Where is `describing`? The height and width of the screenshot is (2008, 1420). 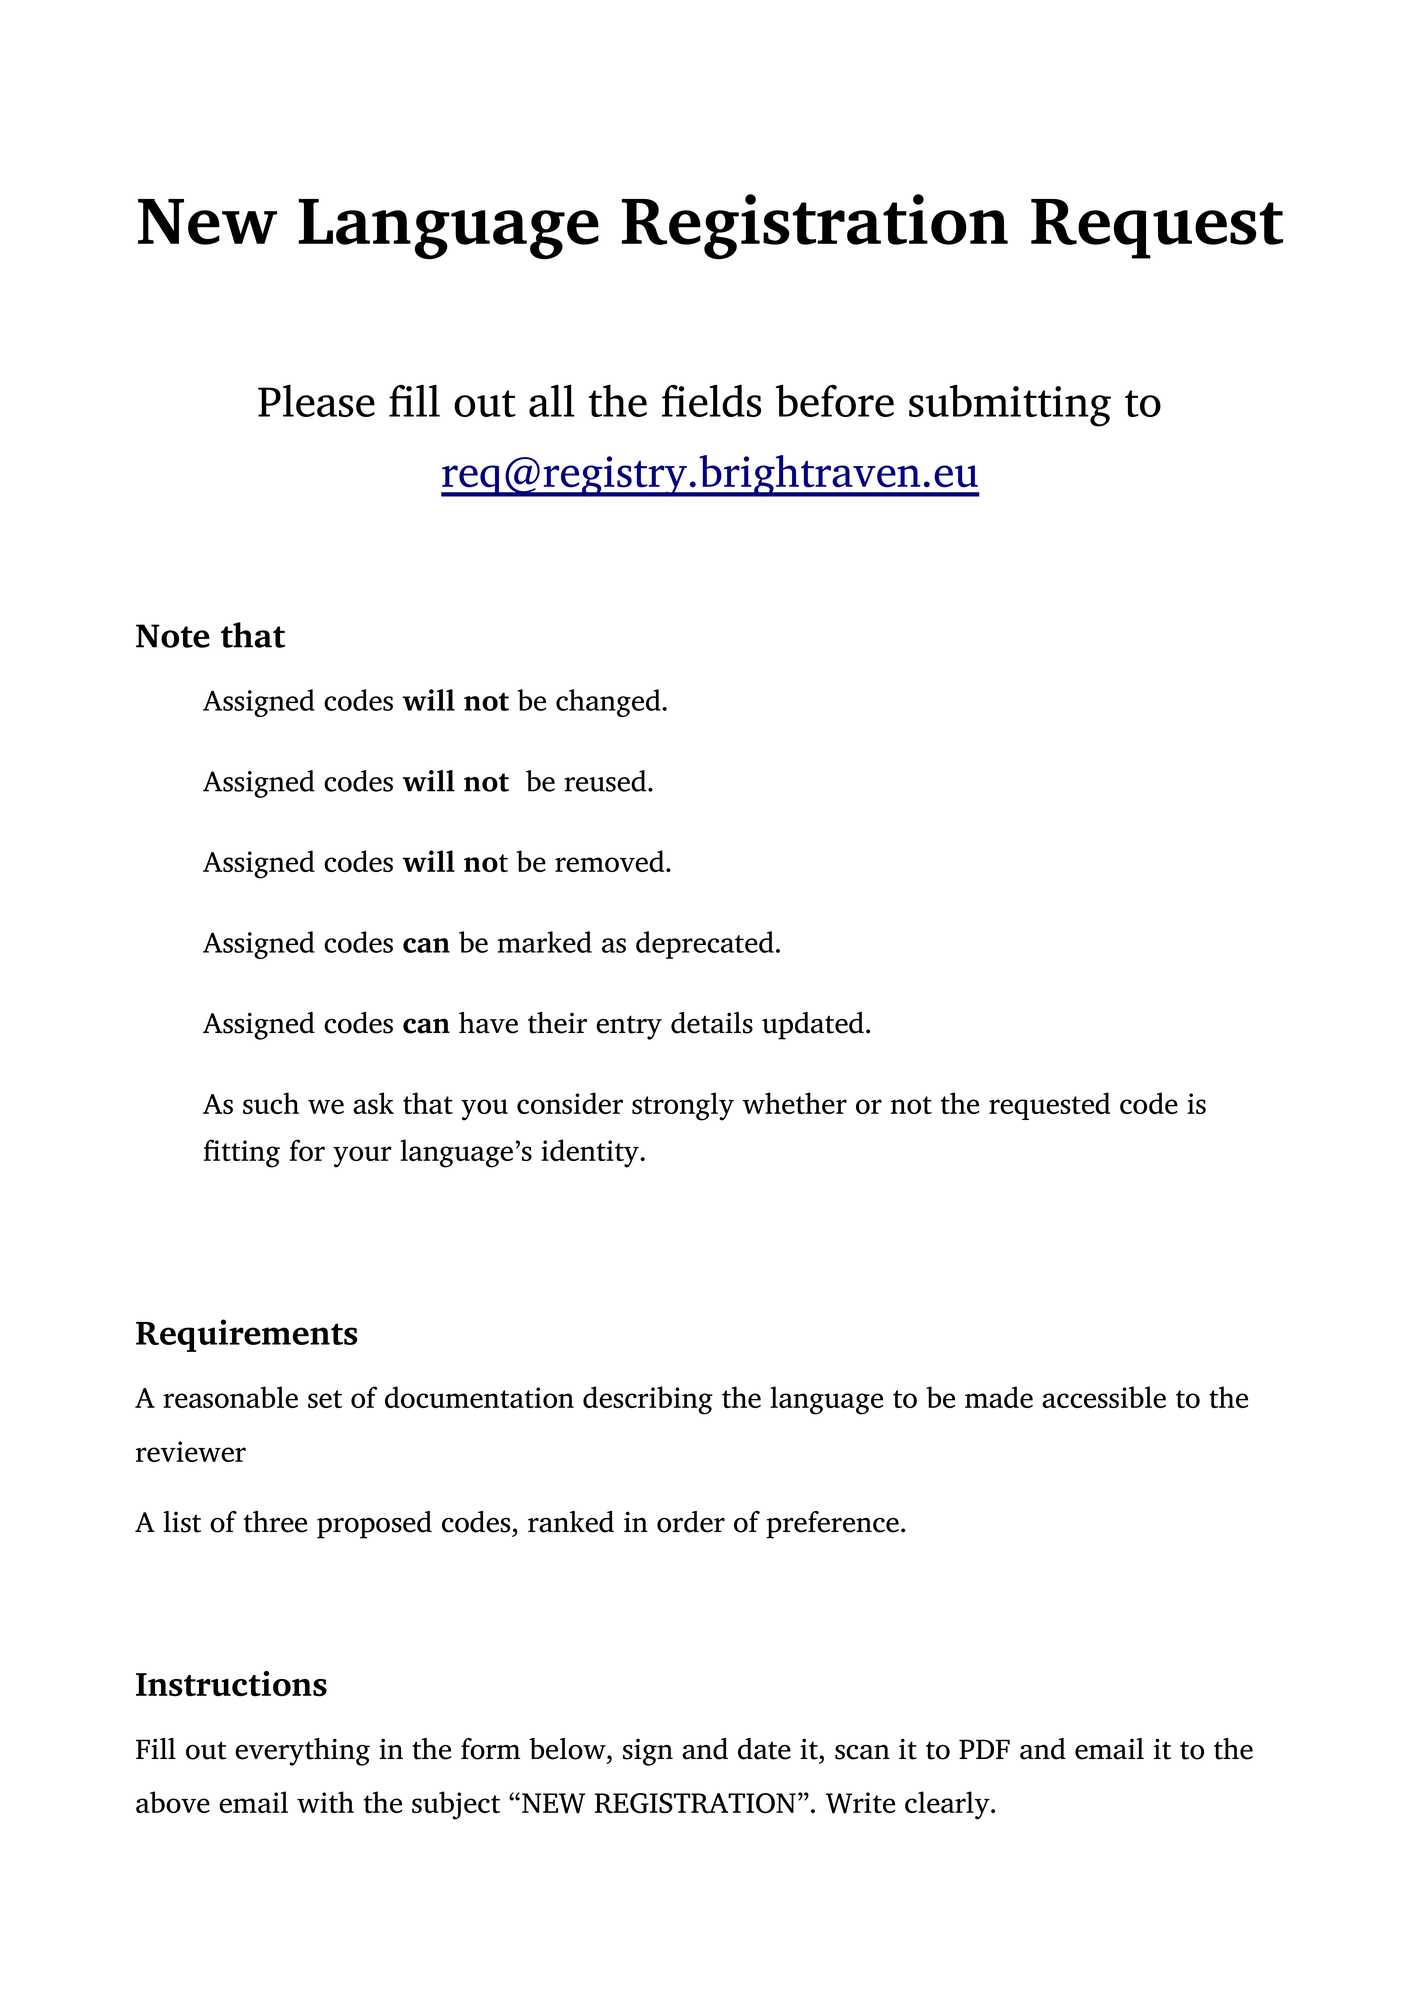
describing is located at coordinates (648, 1400).
